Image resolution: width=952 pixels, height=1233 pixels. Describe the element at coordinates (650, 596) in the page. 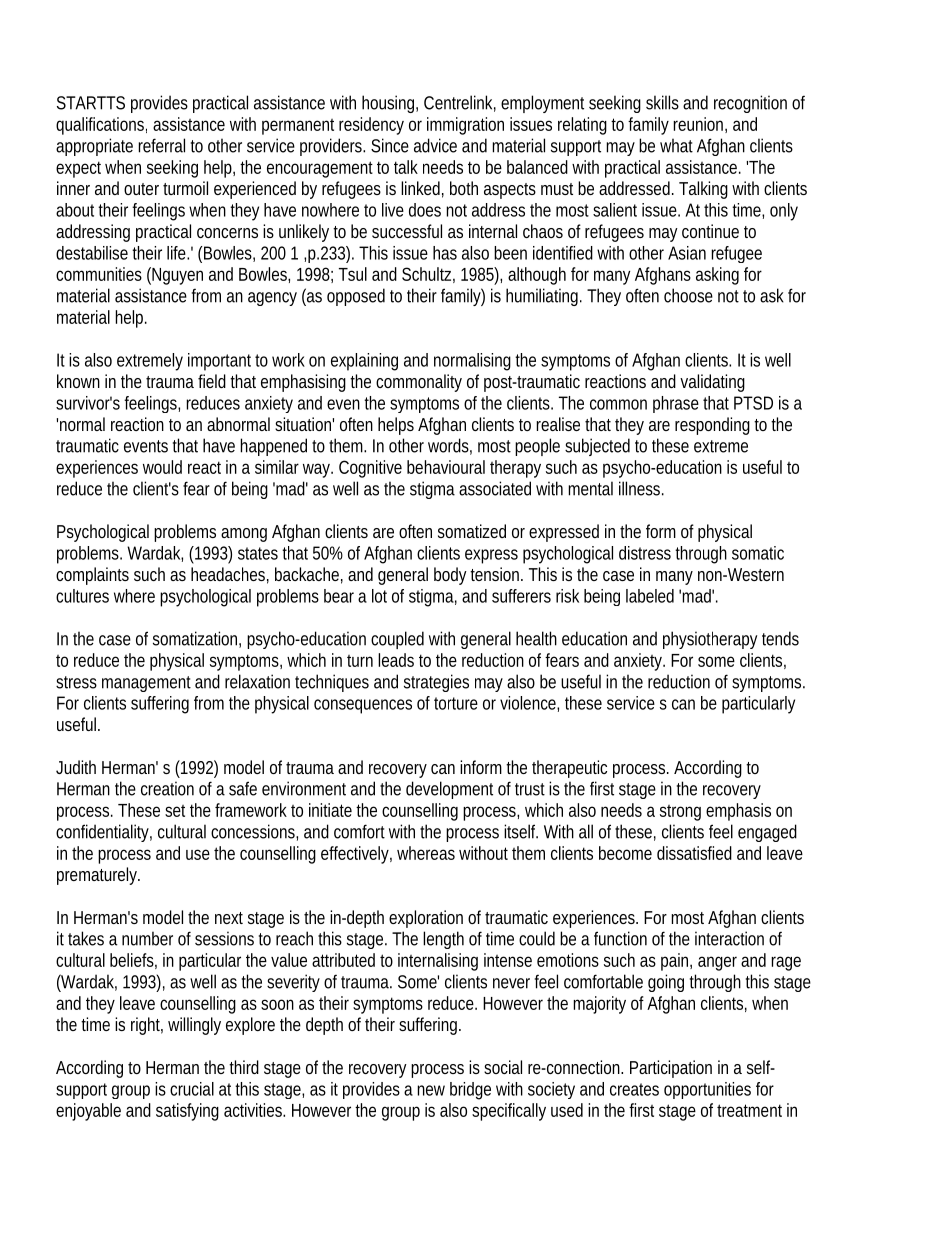

I see `labeled` at that location.
